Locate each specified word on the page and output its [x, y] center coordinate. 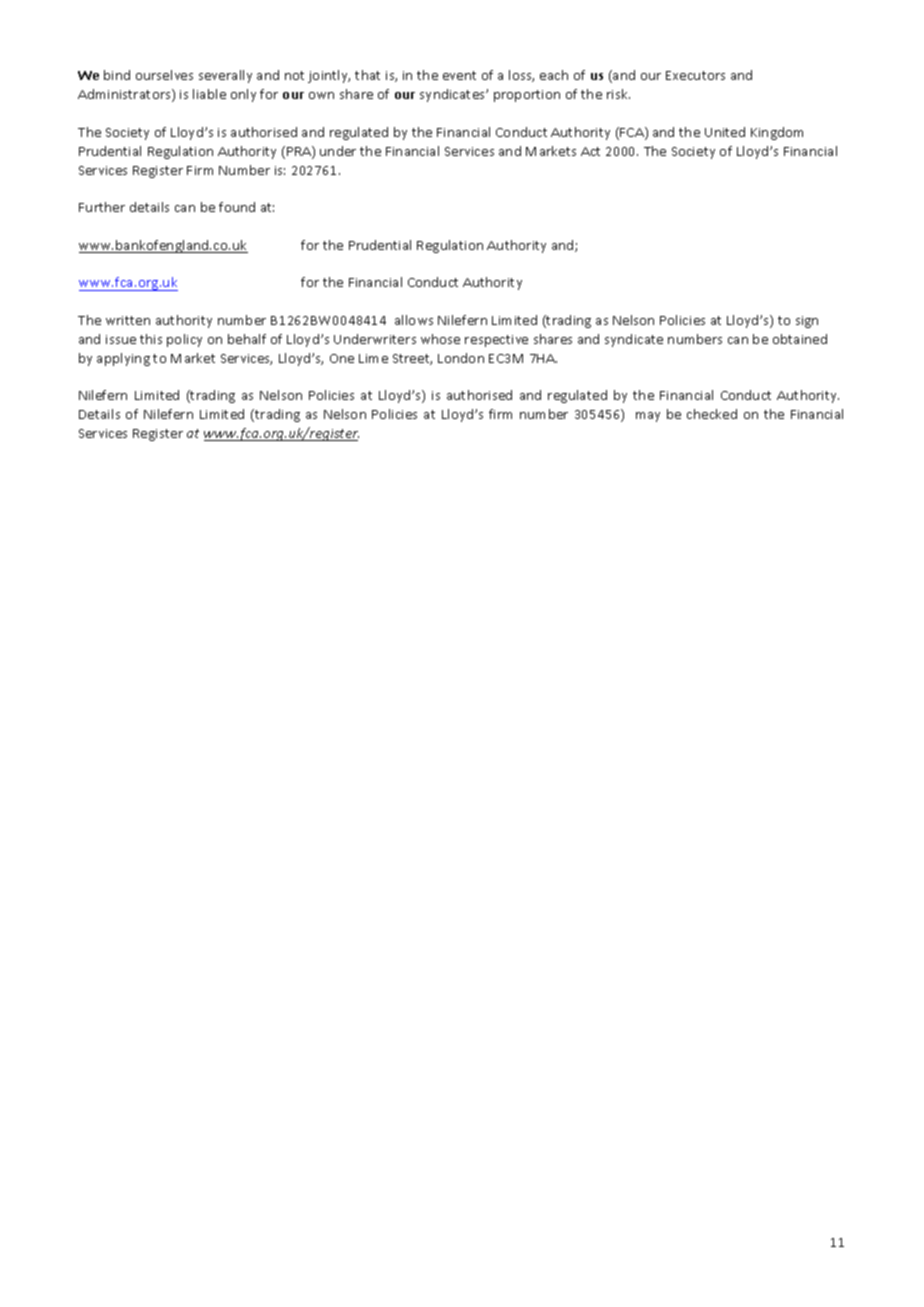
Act [590, 151]
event [459, 75]
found [237, 207]
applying [123, 359]
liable [209, 94]
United [725, 132]
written [128, 320]
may [648, 417]
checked [712, 414]
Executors [695, 75]
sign [807, 322]
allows [414, 320]
